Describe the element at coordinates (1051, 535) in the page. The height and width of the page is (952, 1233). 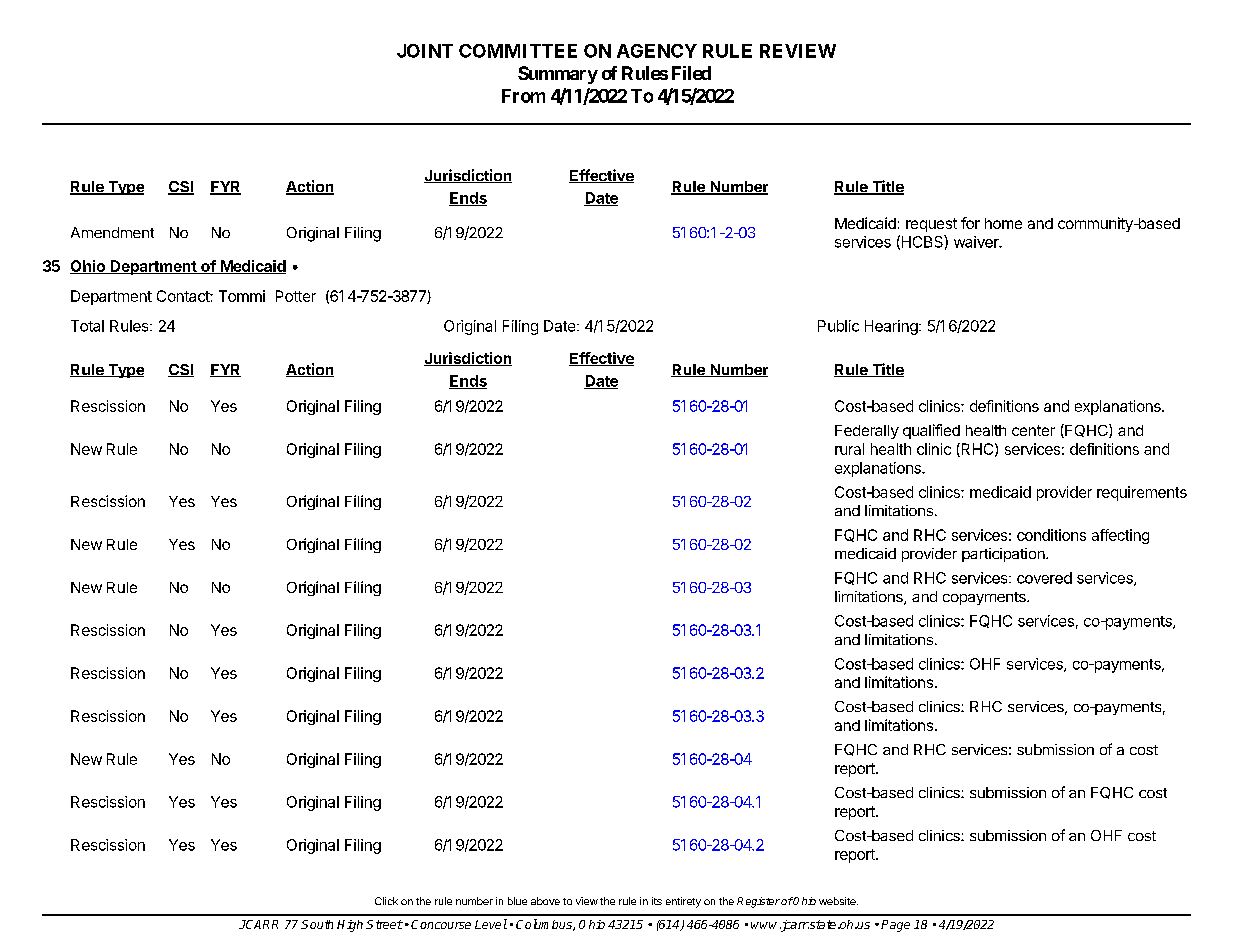
I see `conditions` at that location.
